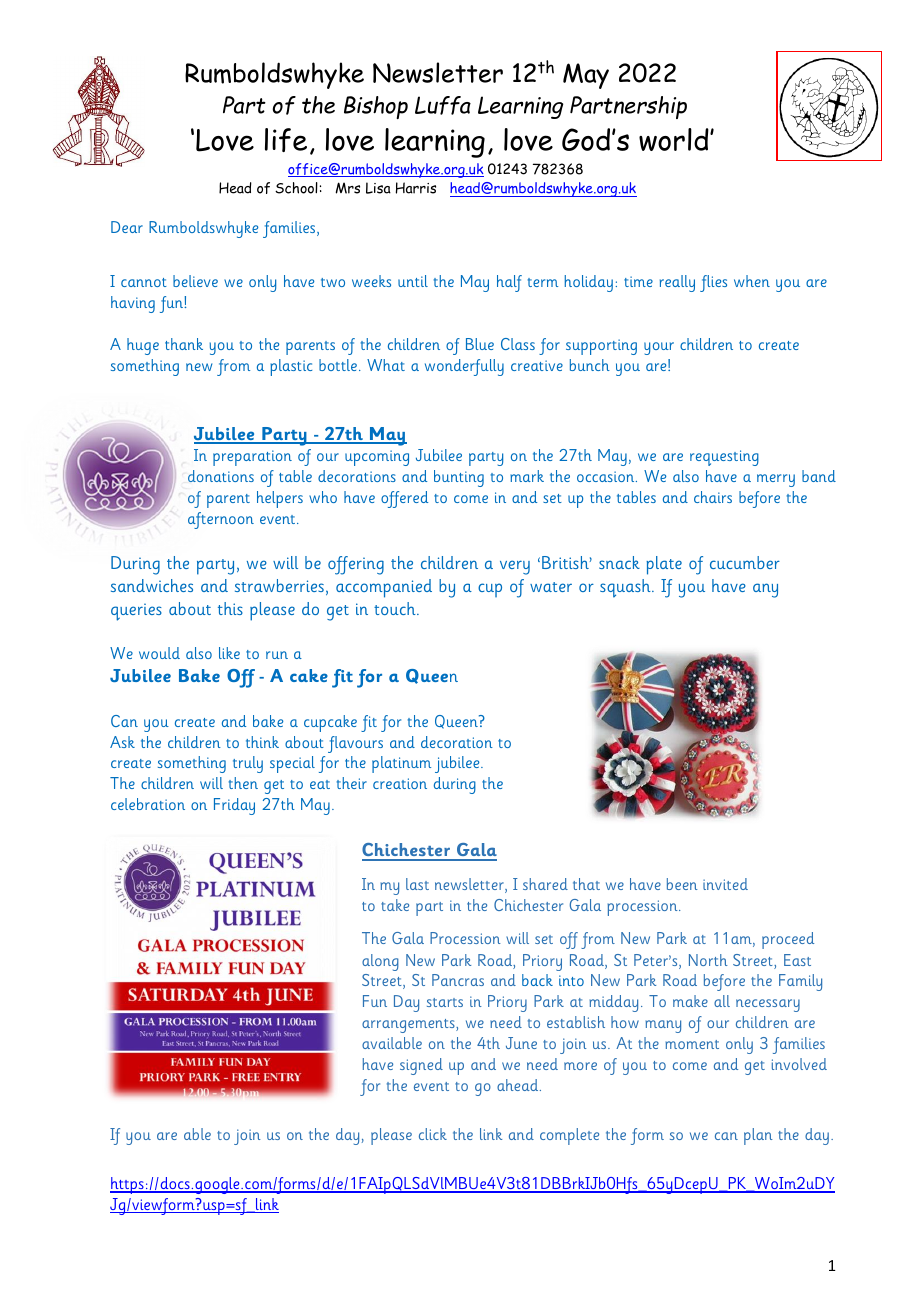 Image resolution: width=924 pixels, height=1308 pixels. I want to click on touch, so click(396, 608).
